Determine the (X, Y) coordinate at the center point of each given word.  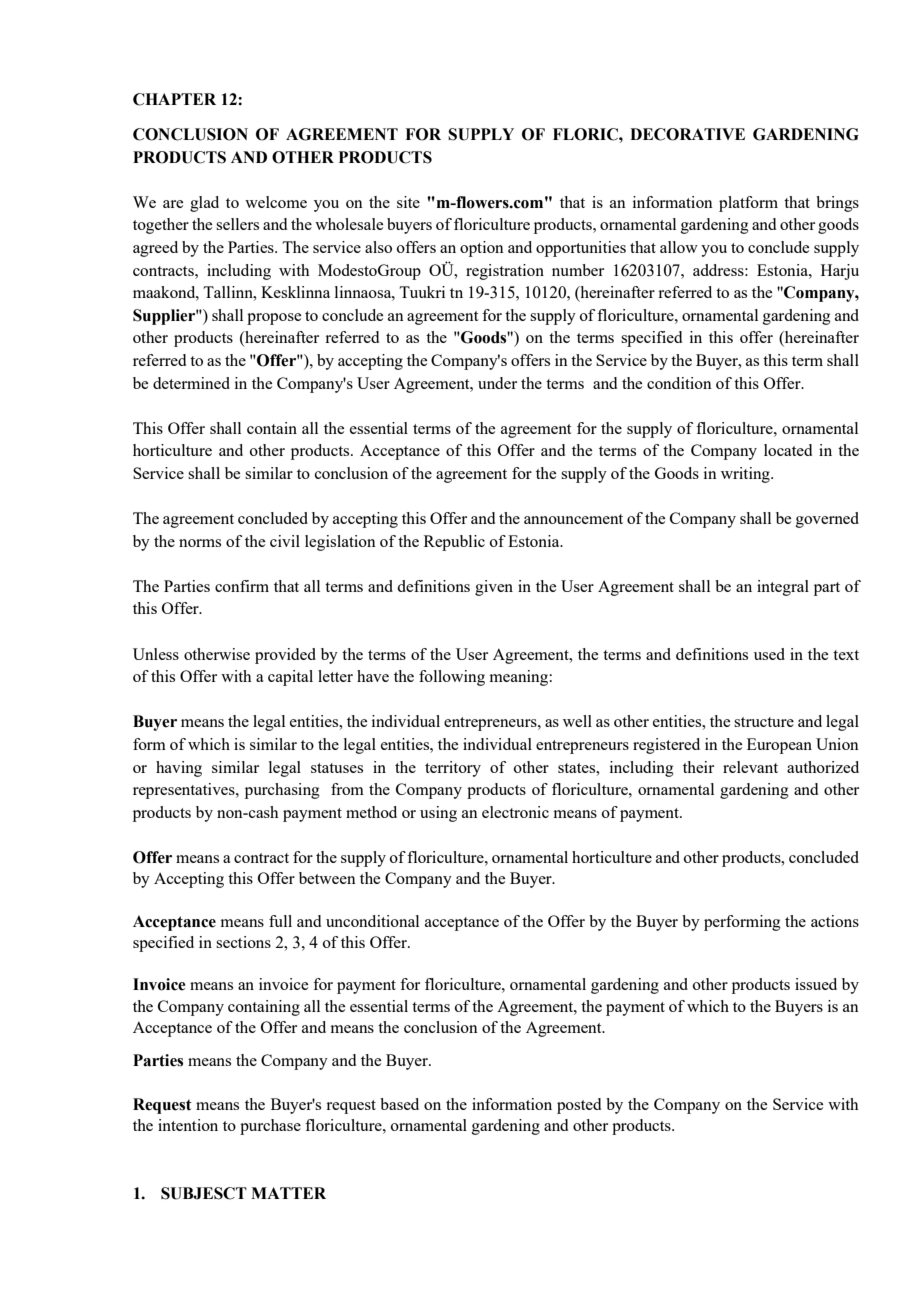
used (769, 654)
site (408, 202)
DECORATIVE (687, 134)
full (280, 921)
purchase (270, 1127)
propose (274, 319)
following (452, 678)
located (788, 450)
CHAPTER (174, 99)
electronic (515, 812)
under (497, 383)
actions (835, 921)
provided (285, 656)
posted (579, 1106)
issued (816, 984)
